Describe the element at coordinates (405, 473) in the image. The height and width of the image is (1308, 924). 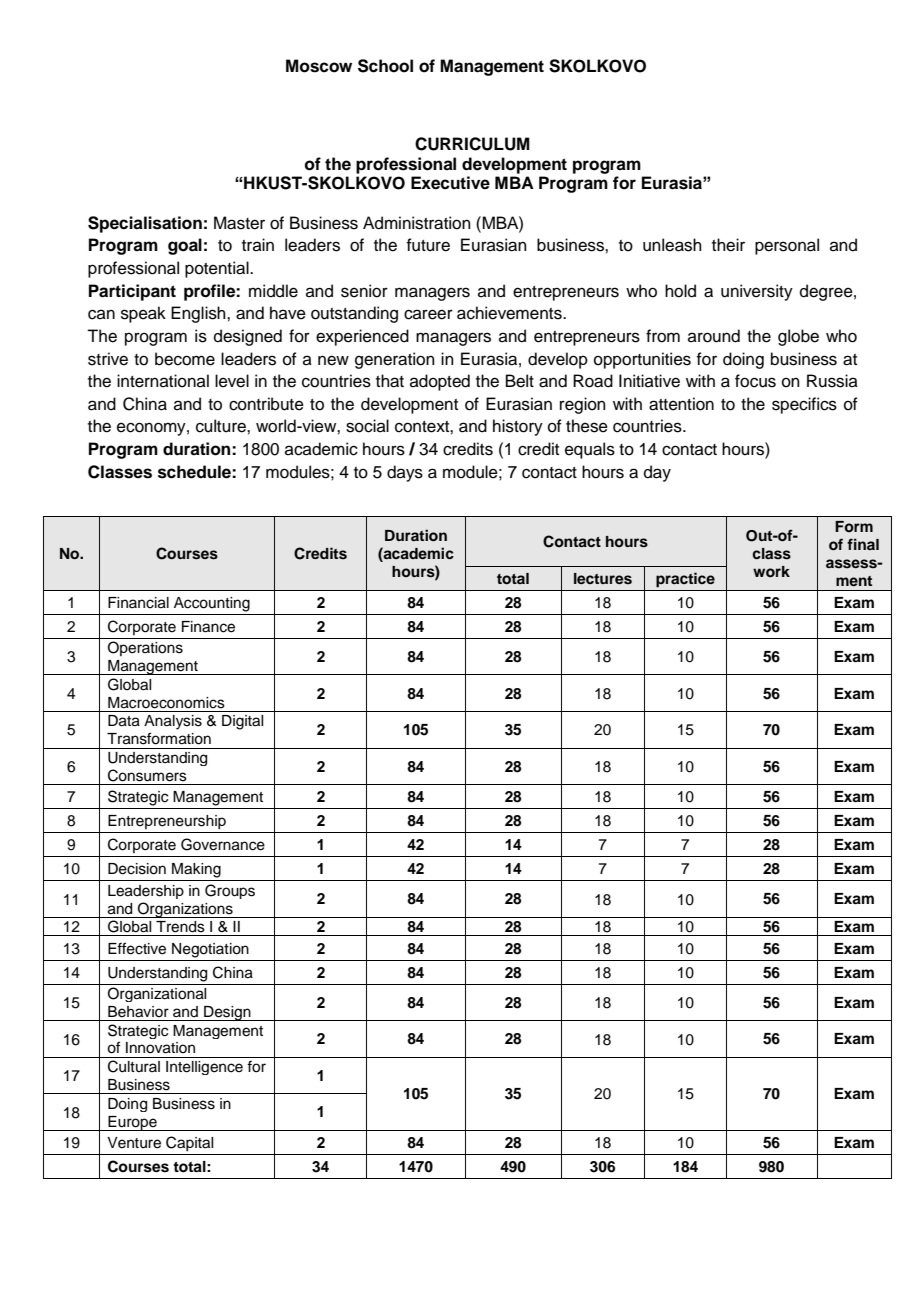
I see `days` at that location.
